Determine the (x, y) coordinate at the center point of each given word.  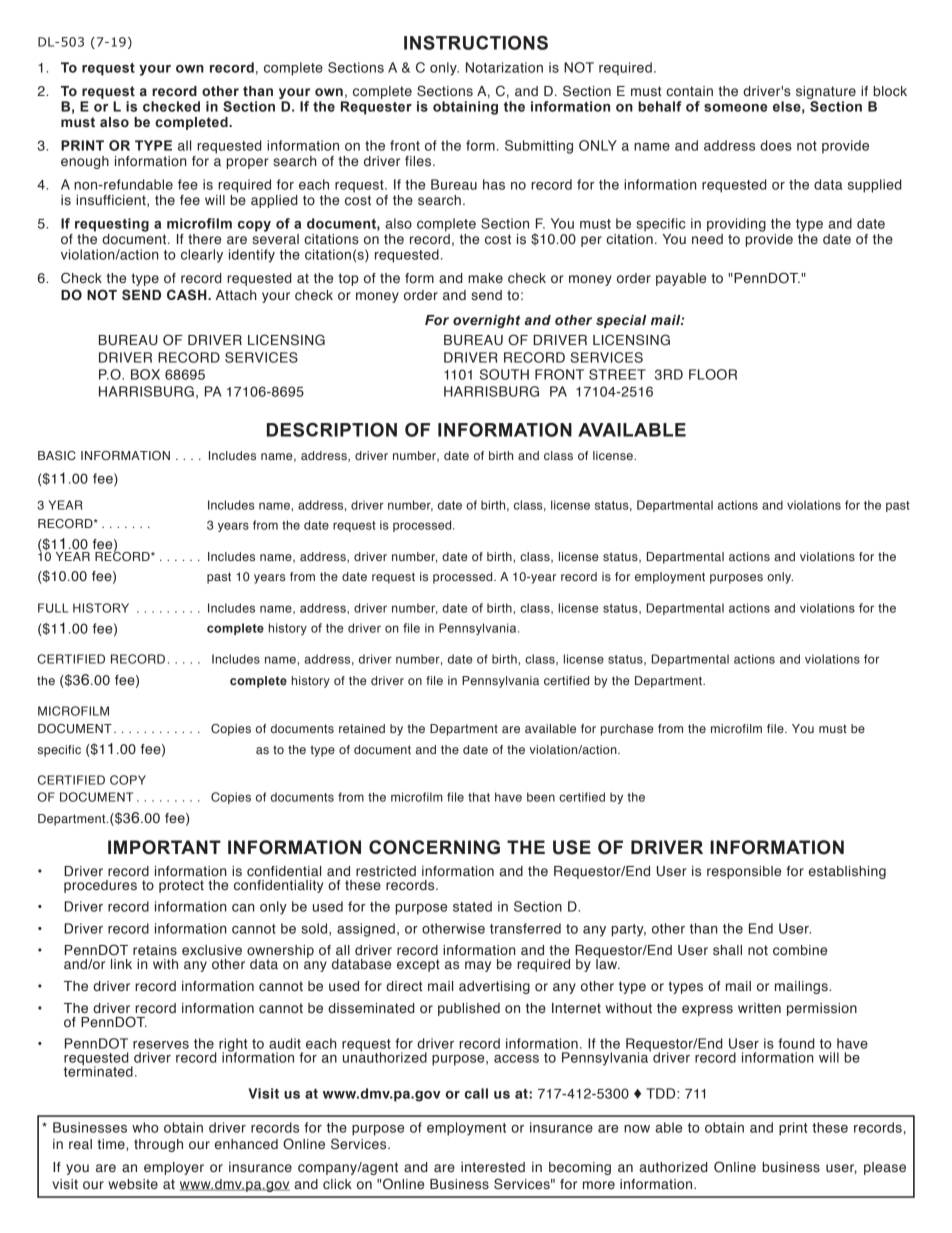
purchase (627, 730)
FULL (53, 608)
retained (362, 728)
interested (493, 1167)
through (158, 1145)
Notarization (504, 67)
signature (826, 94)
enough (85, 162)
